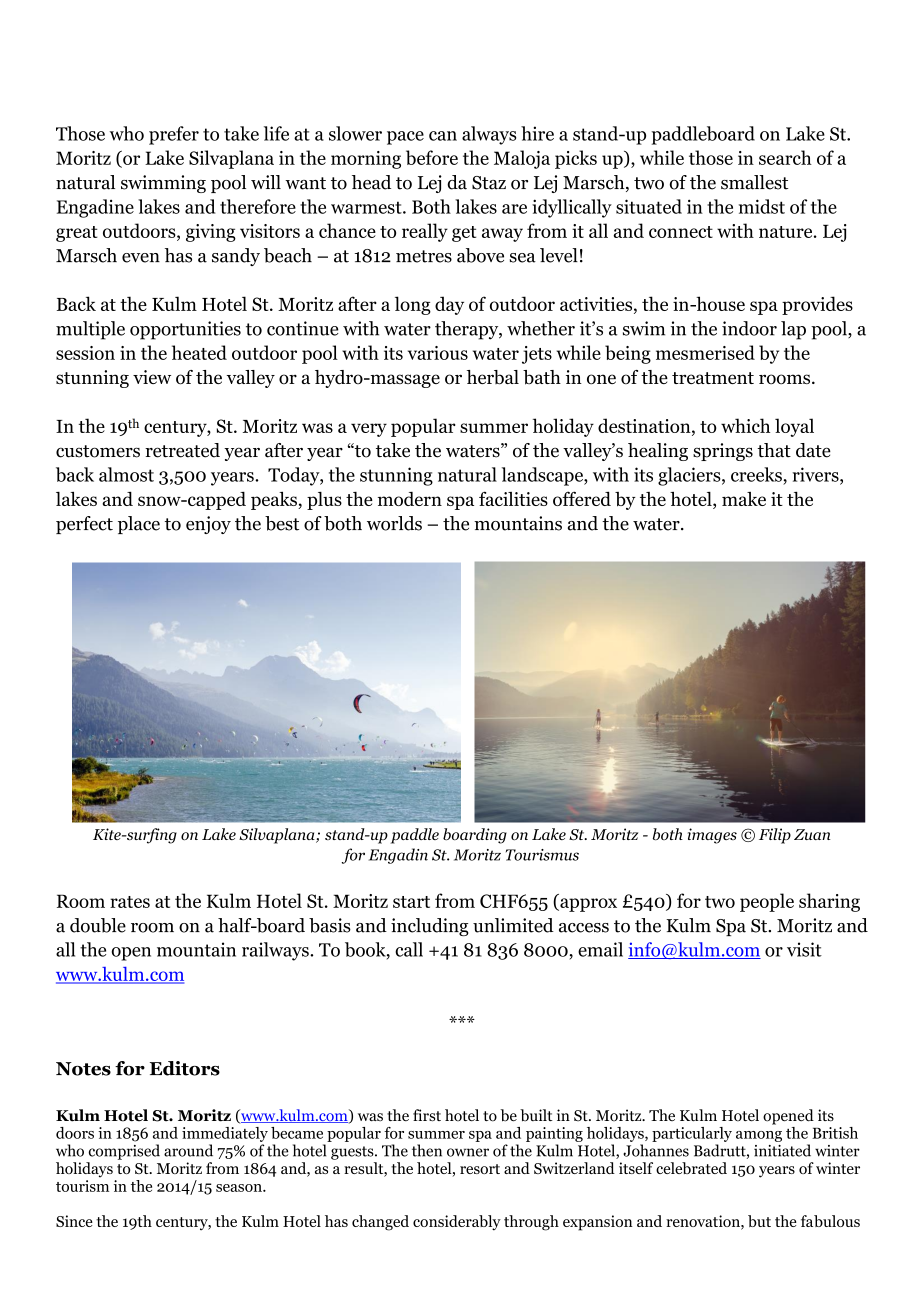 This screenshot has width=924, height=1308. Describe the element at coordinates (139, 525) in the screenshot. I see `place` at that location.
